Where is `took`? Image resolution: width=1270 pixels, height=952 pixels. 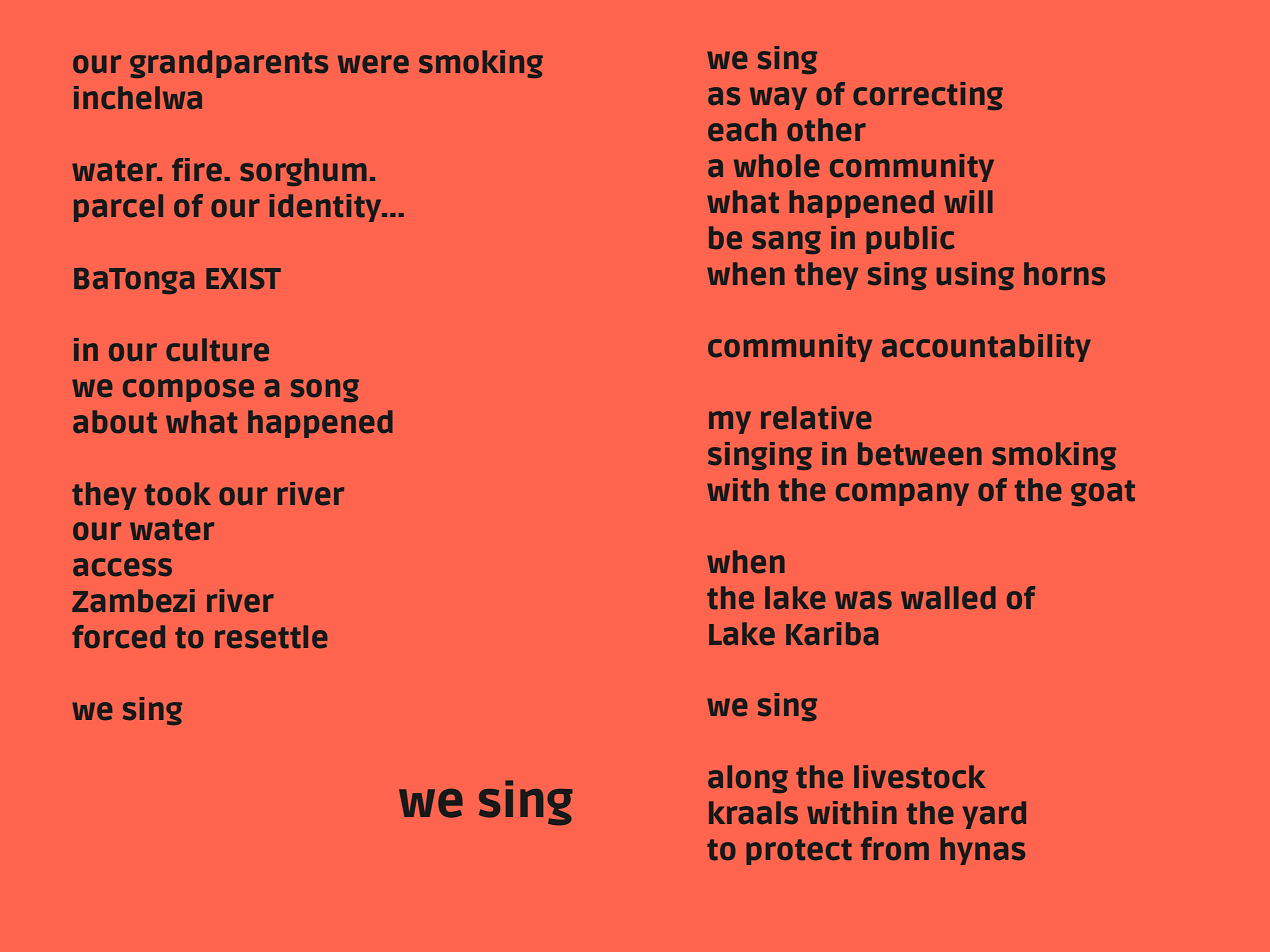 took is located at coordinates (178, 494).
